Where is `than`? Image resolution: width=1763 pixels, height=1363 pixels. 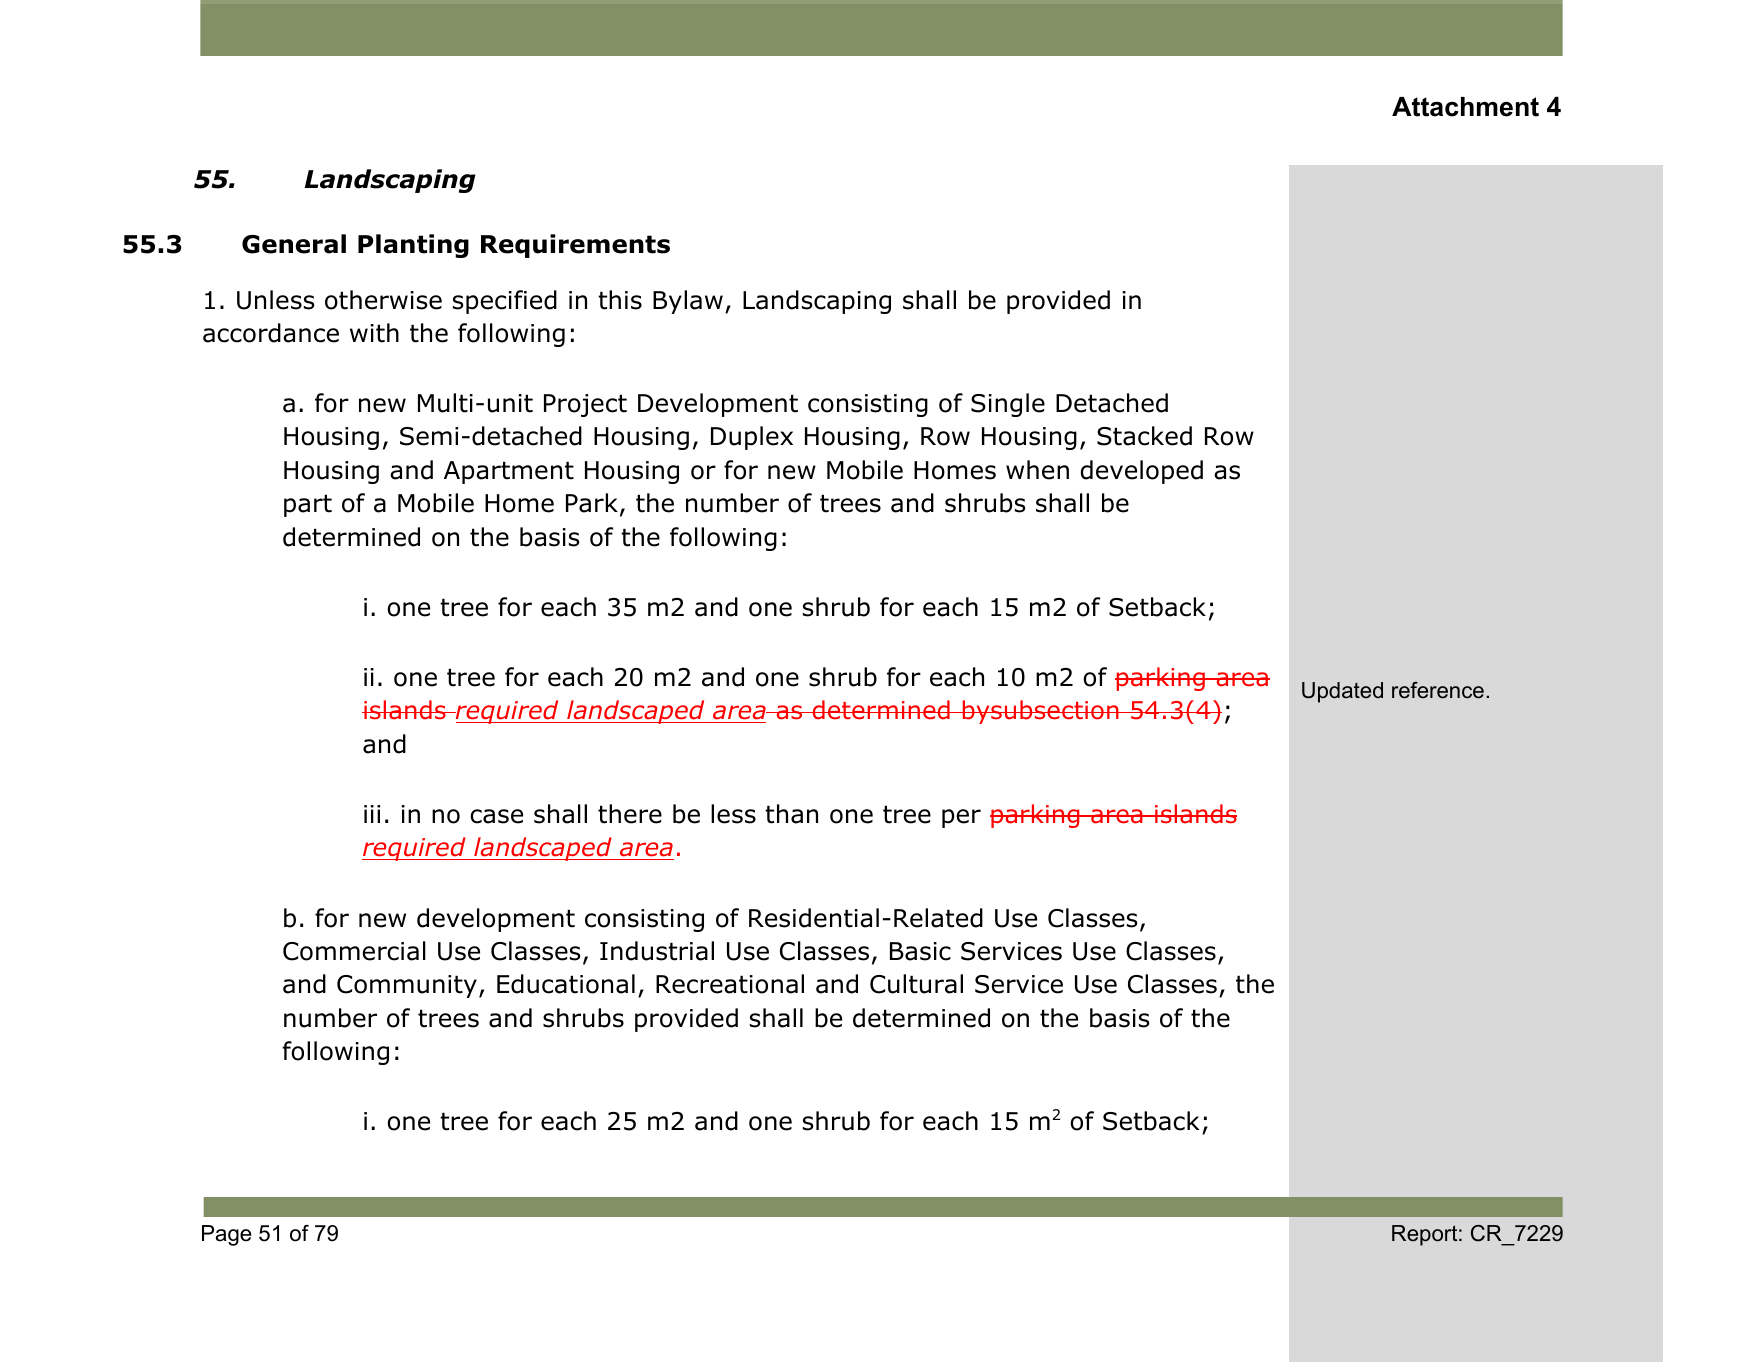
than is located at coordinates (791, 814).
